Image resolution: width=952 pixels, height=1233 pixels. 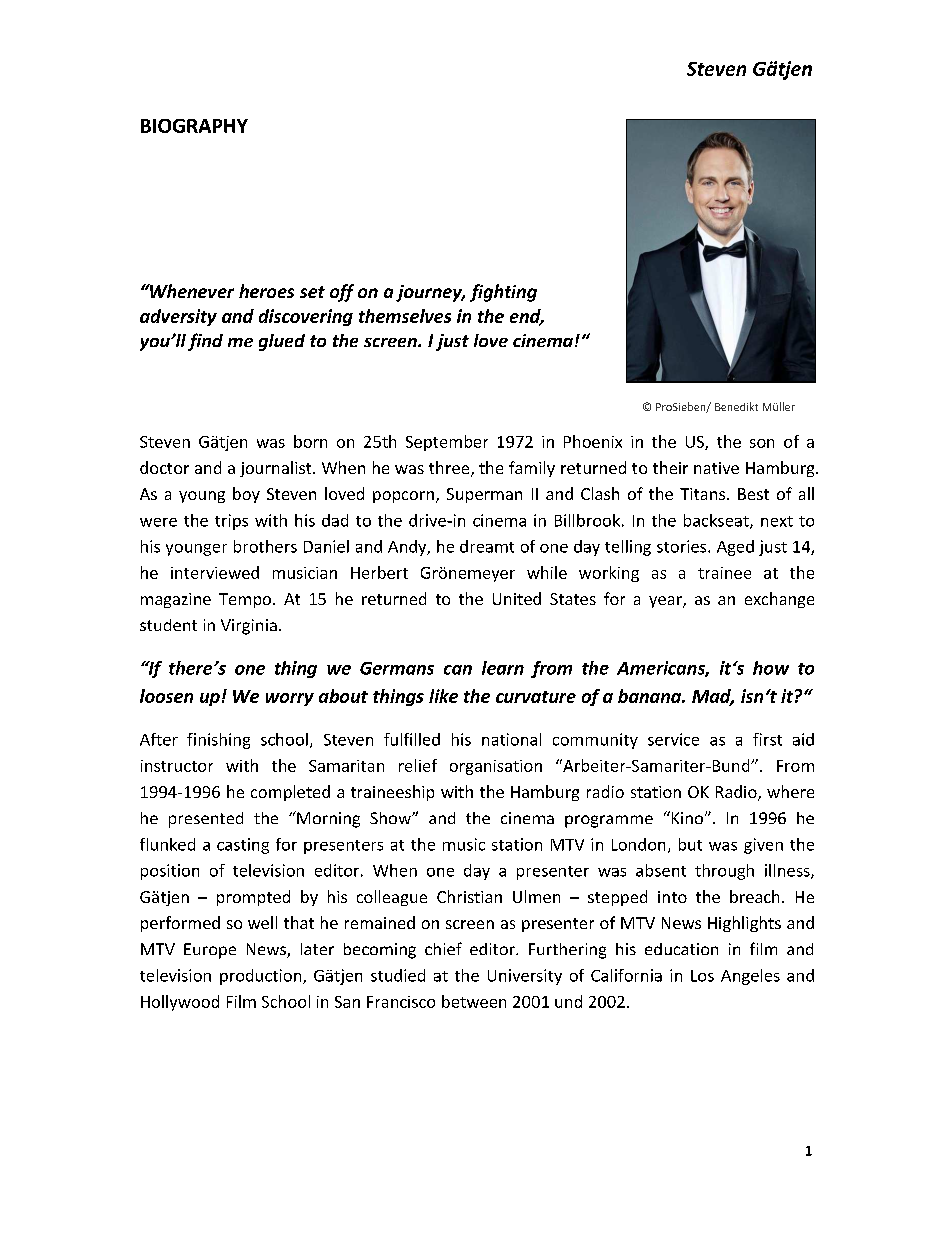 I want to click on worry, so click(x=290, y=699).
